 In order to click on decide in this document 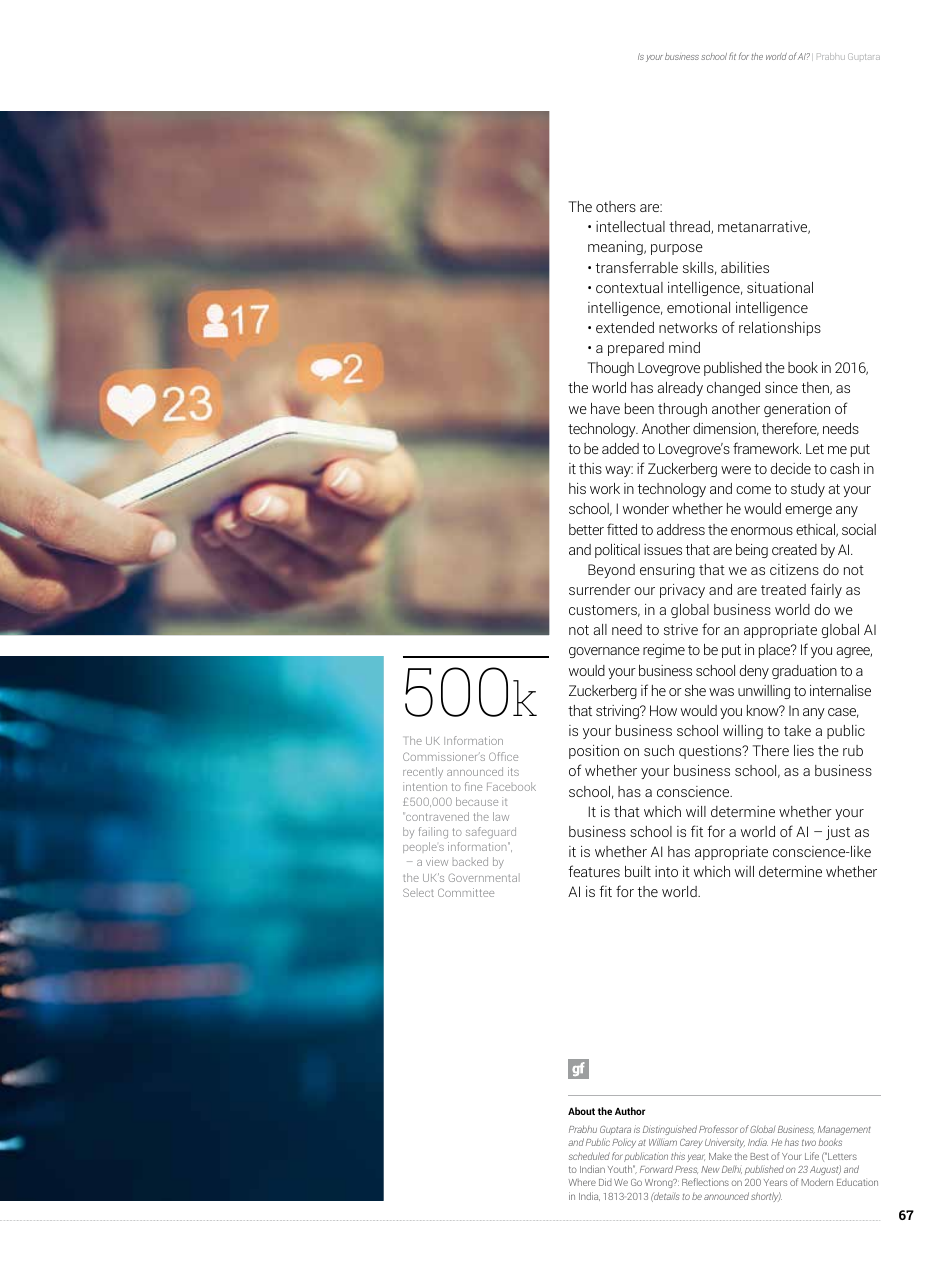, I will do `click(791, 468)`.
